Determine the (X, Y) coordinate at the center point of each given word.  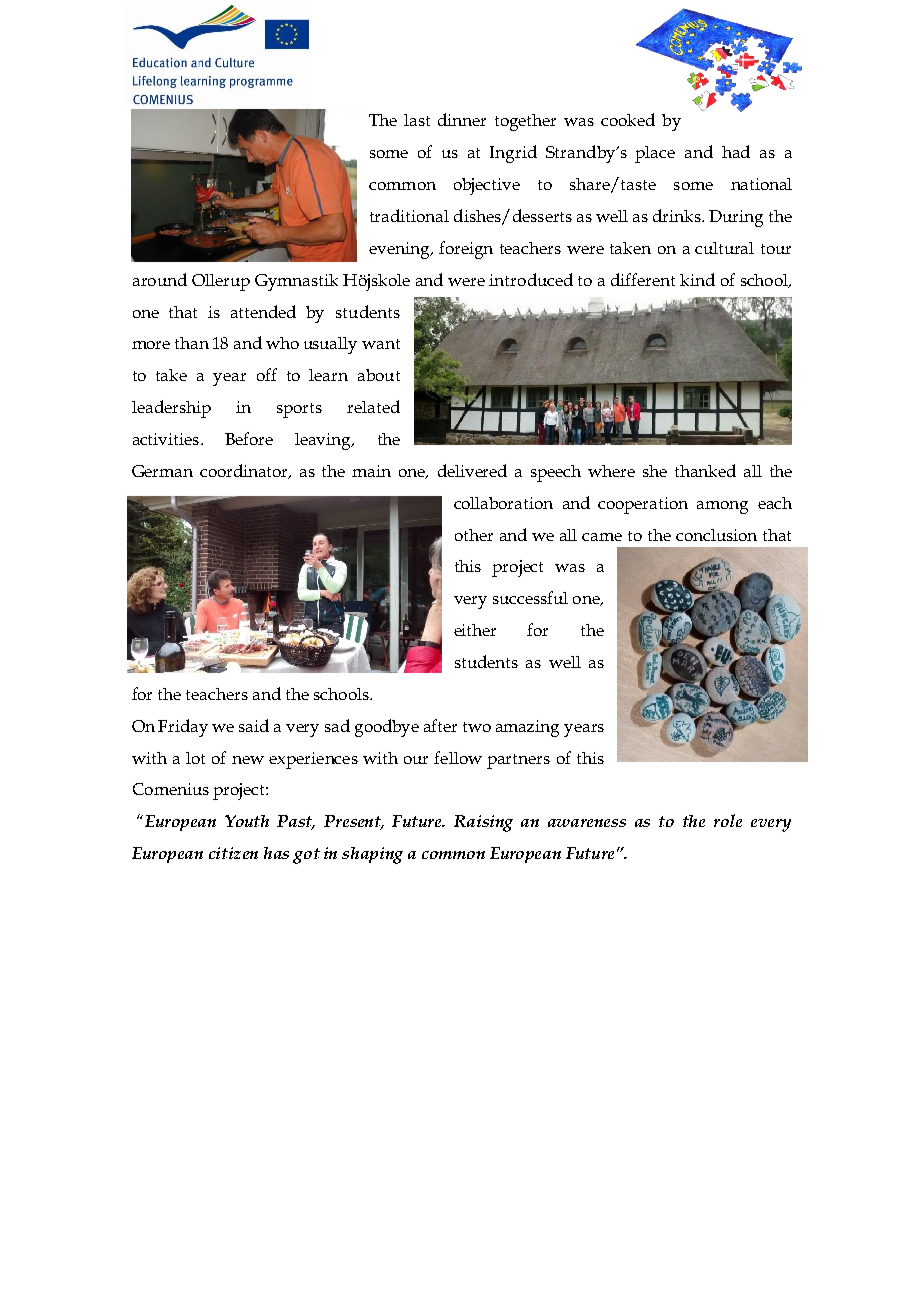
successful (530, 597)
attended (263, 311)
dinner (462, 119)
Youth (247, 821)
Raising (483, 823)
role (728, 820)
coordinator (245, 471)
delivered (472, 470)
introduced (531, 279)
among (722, 507)
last (417, 120)
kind (697, 279)
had (736, 151)
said (254, 725)
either (475, 630)
